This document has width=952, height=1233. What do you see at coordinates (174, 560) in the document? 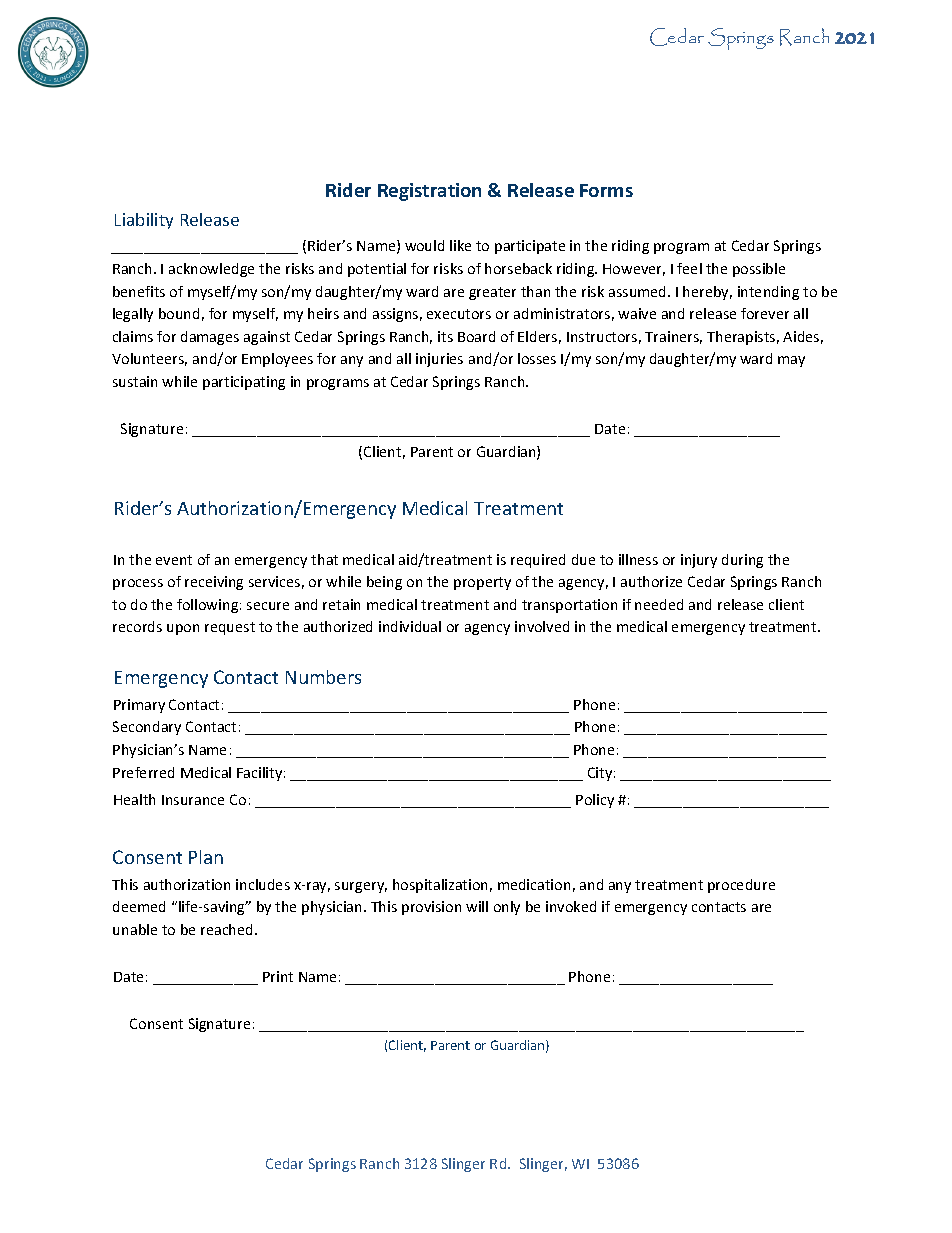
I see `event` at bounding box center [174, 560].
